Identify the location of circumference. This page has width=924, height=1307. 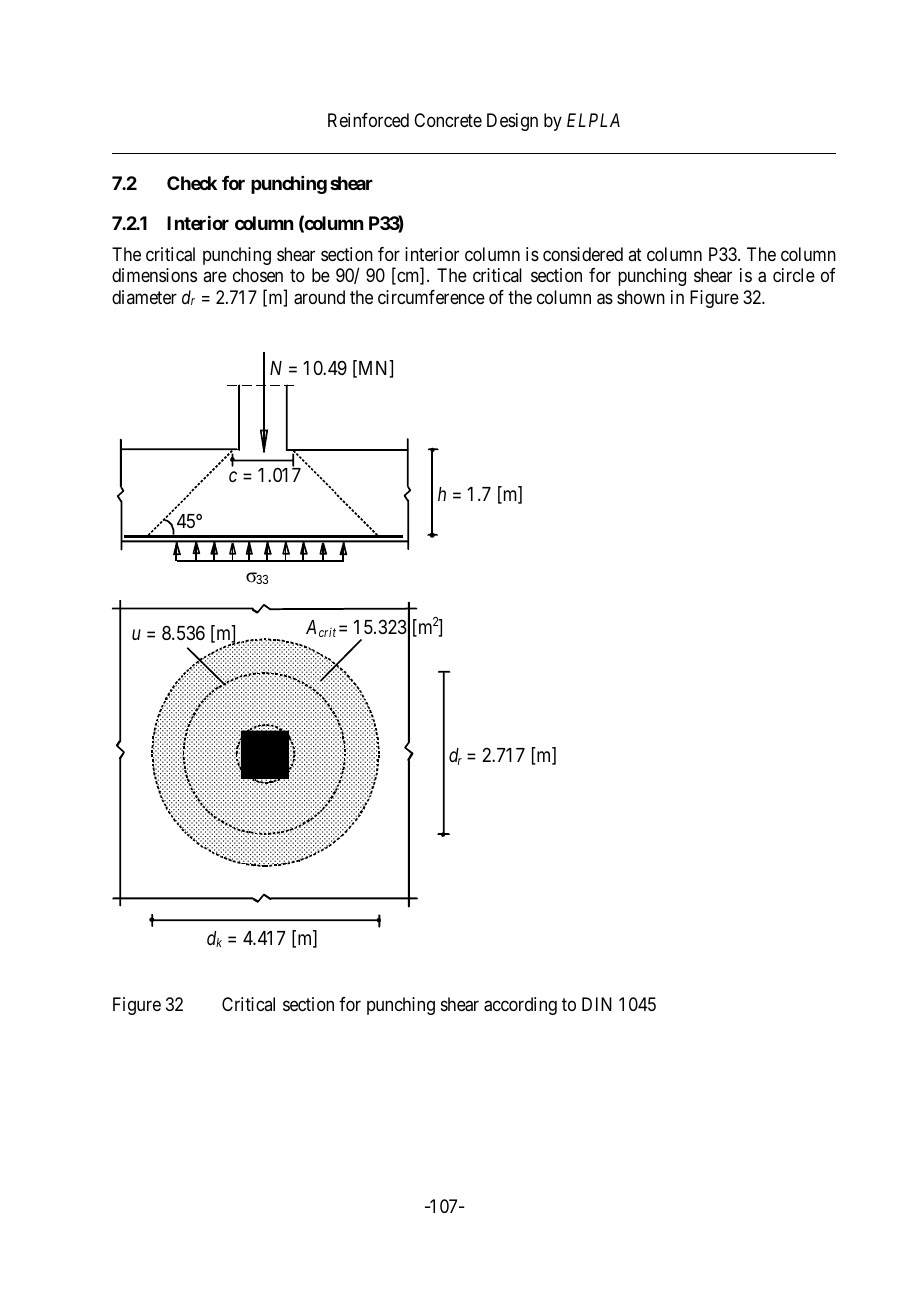
(431, 297).
